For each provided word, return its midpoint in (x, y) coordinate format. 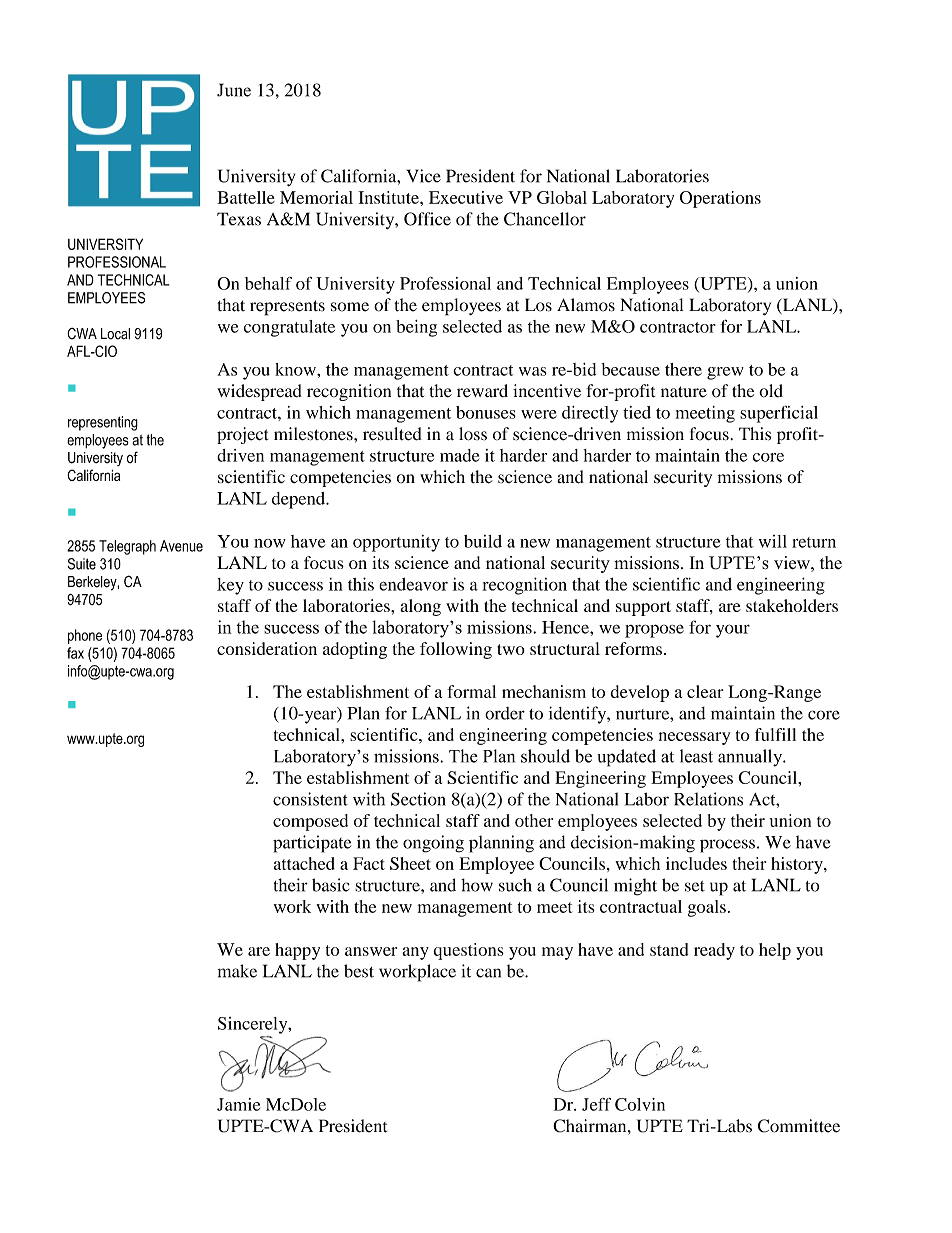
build (483, 541)
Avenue (181, 546)
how (477, 885)
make (237, 971)
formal (471, 691)
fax (75, 653)
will (773, 541)
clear (705, 691)
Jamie (238, 1104)
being (416, 328)
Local (115, 334)
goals (707, 908)
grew (725, 373)
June (234, 90)
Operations (720, 199)
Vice (424, 176)
